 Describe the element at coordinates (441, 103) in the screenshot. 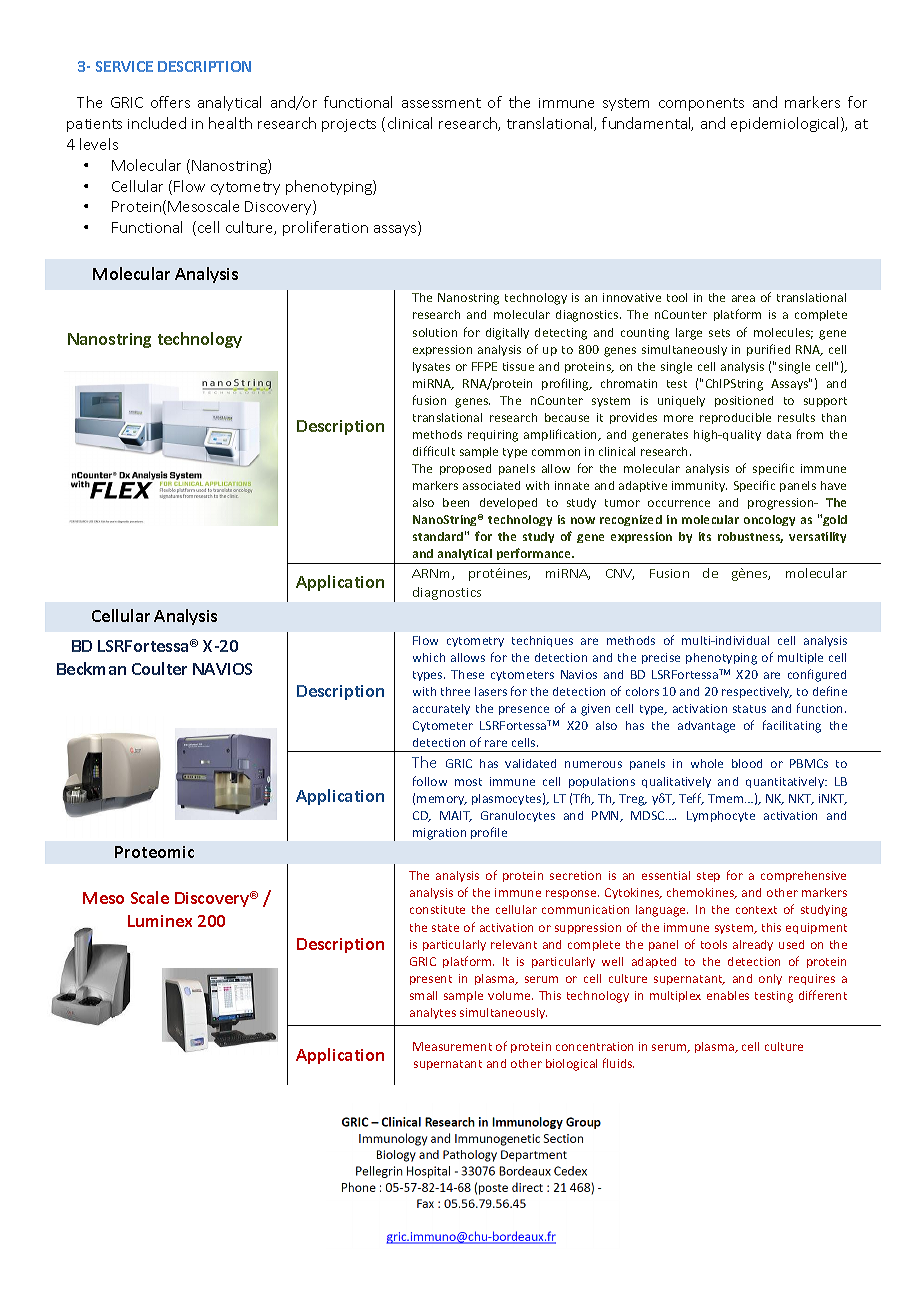

I see `assessment` at that location.
